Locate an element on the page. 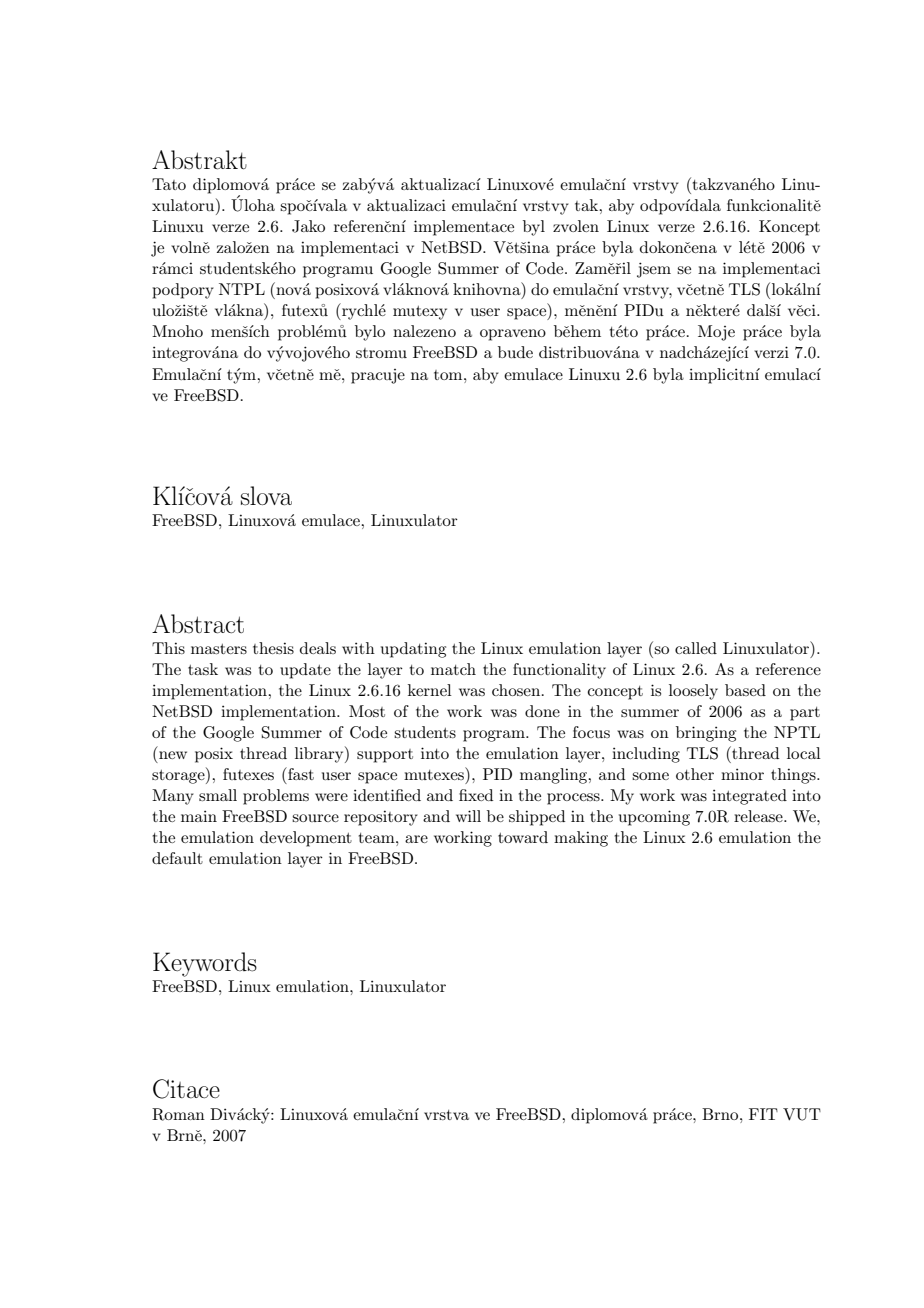 The image size is (924, 1308). FIT is located at coordinates (763, 1114).
